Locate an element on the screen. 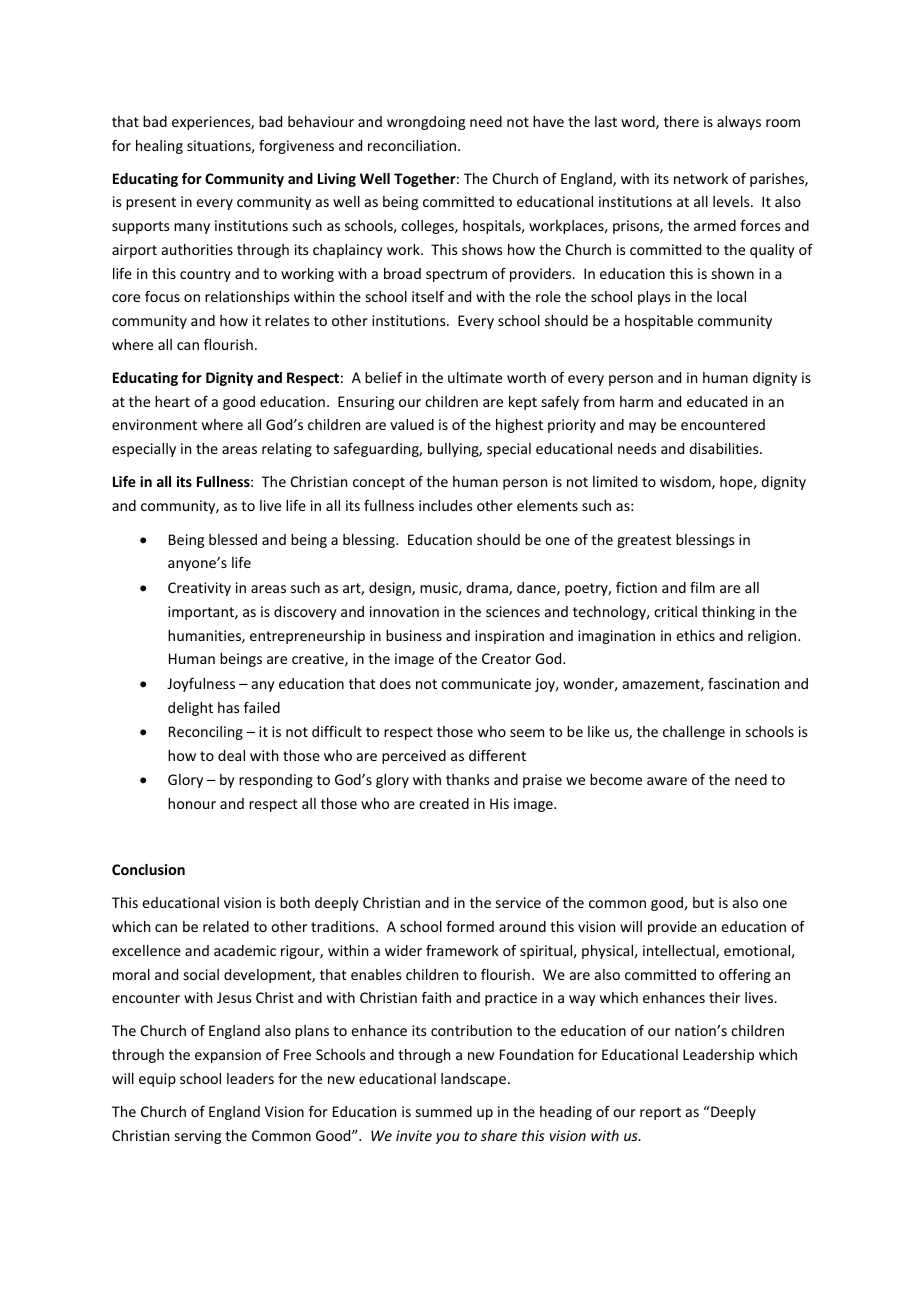 Image resolution: width=924 pixels, height=1308 pixels. business is located at coordinates (414, 635).
